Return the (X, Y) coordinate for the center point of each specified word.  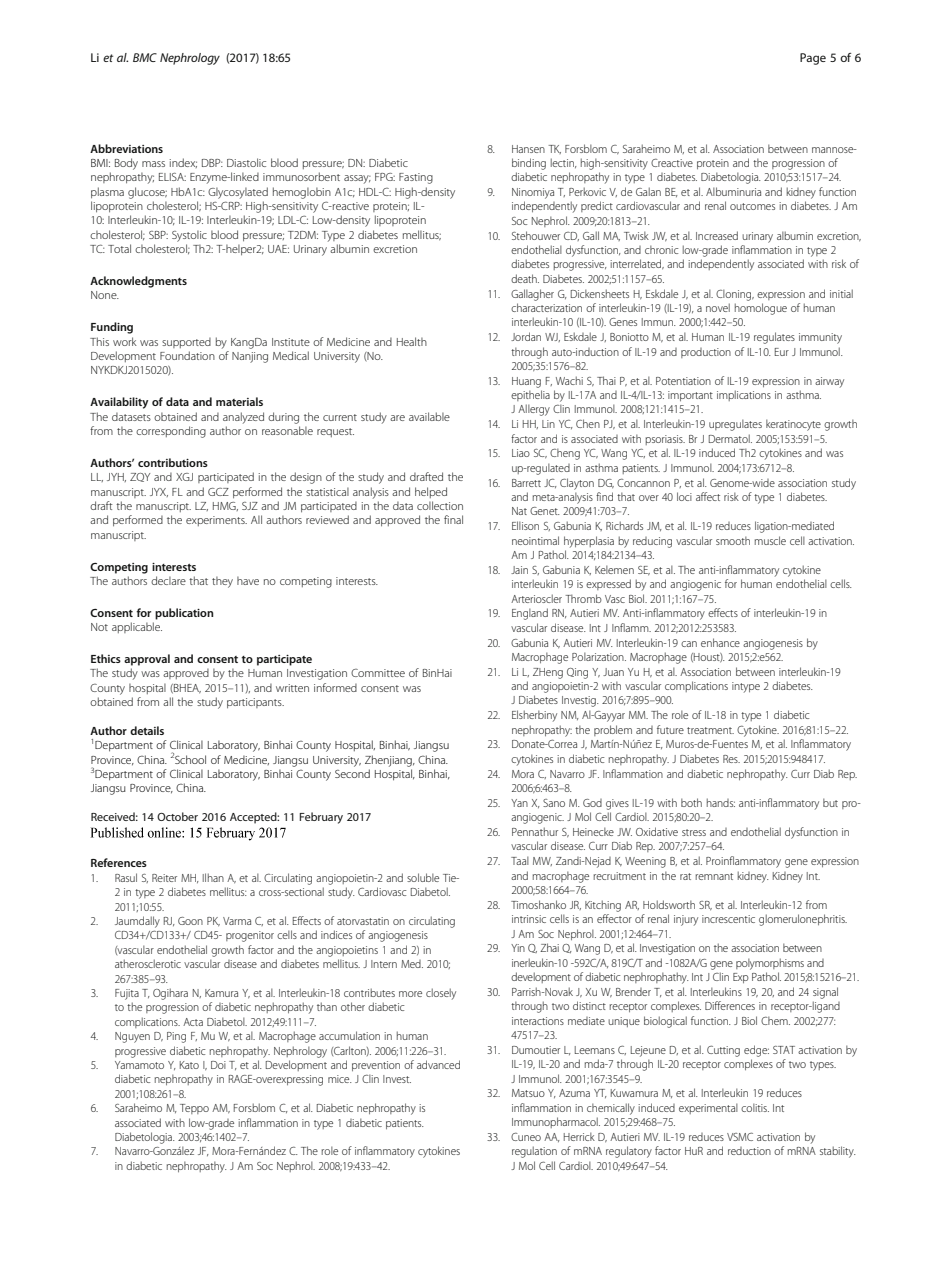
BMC (145, 57)
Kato (189, 1065)
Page (813, 59)
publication (184, 614)
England (530, 614)
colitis (755, 1107)
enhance (720, 642)
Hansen (528, 149)
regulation (534, 1152)
